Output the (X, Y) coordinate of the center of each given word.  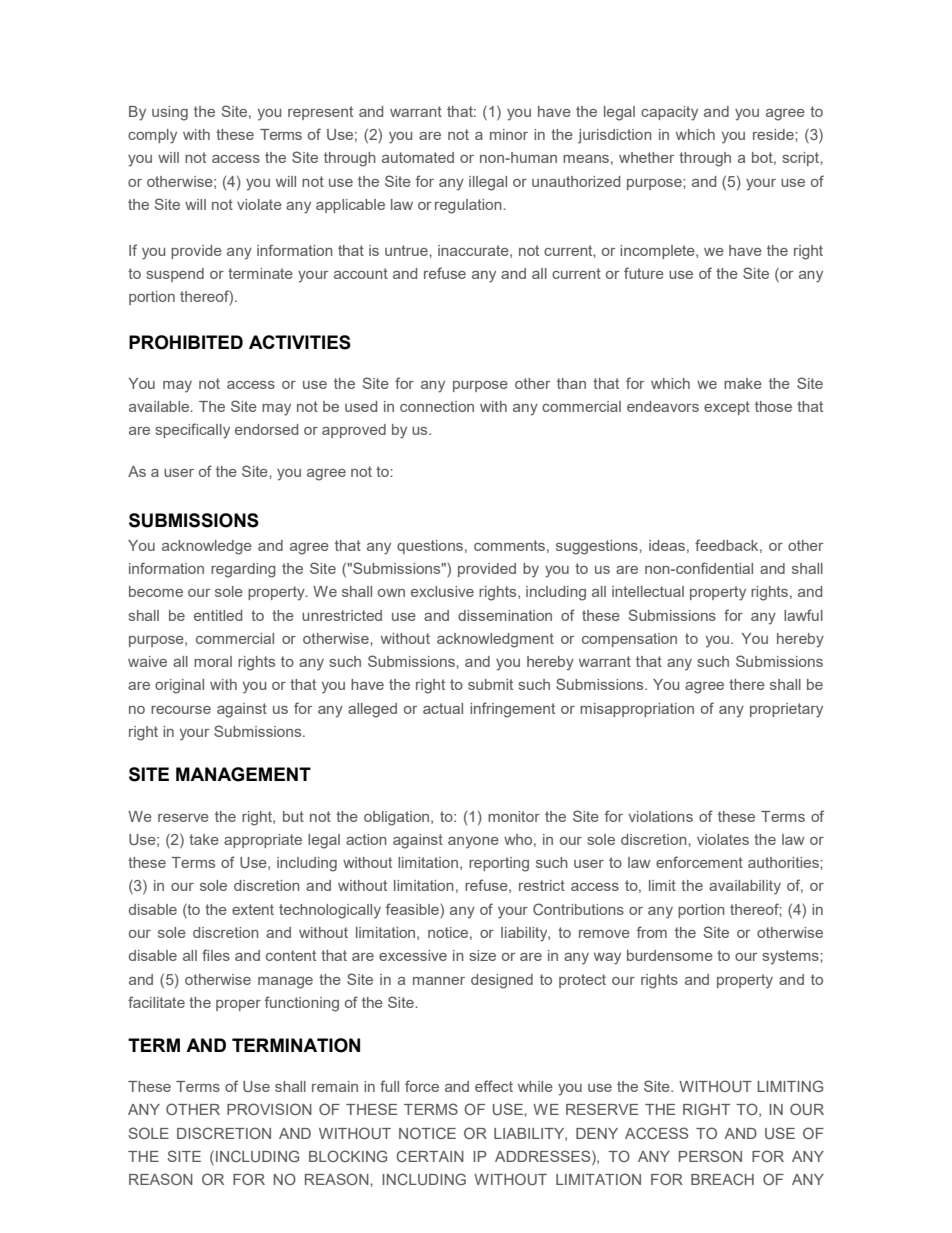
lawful (803, 615)
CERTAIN (430, 1156)
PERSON (710, 1156)
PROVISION (269, 1109)
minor (509, 134)
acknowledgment (495, 640)
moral (213, 661)
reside (774, 134)
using (170, 113)
